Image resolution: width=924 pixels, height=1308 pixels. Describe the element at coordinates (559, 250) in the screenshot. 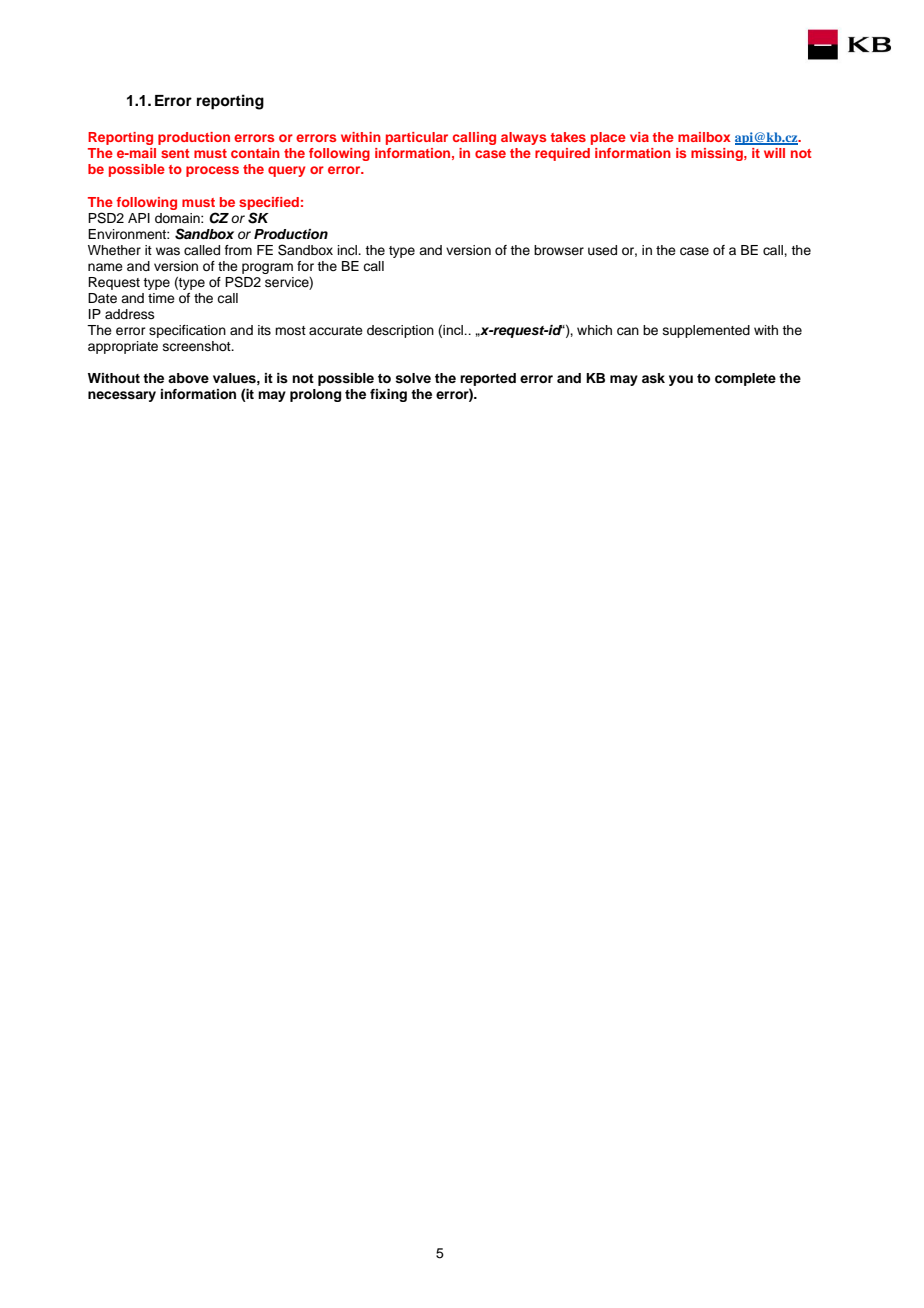

I see `browser` at that location.
